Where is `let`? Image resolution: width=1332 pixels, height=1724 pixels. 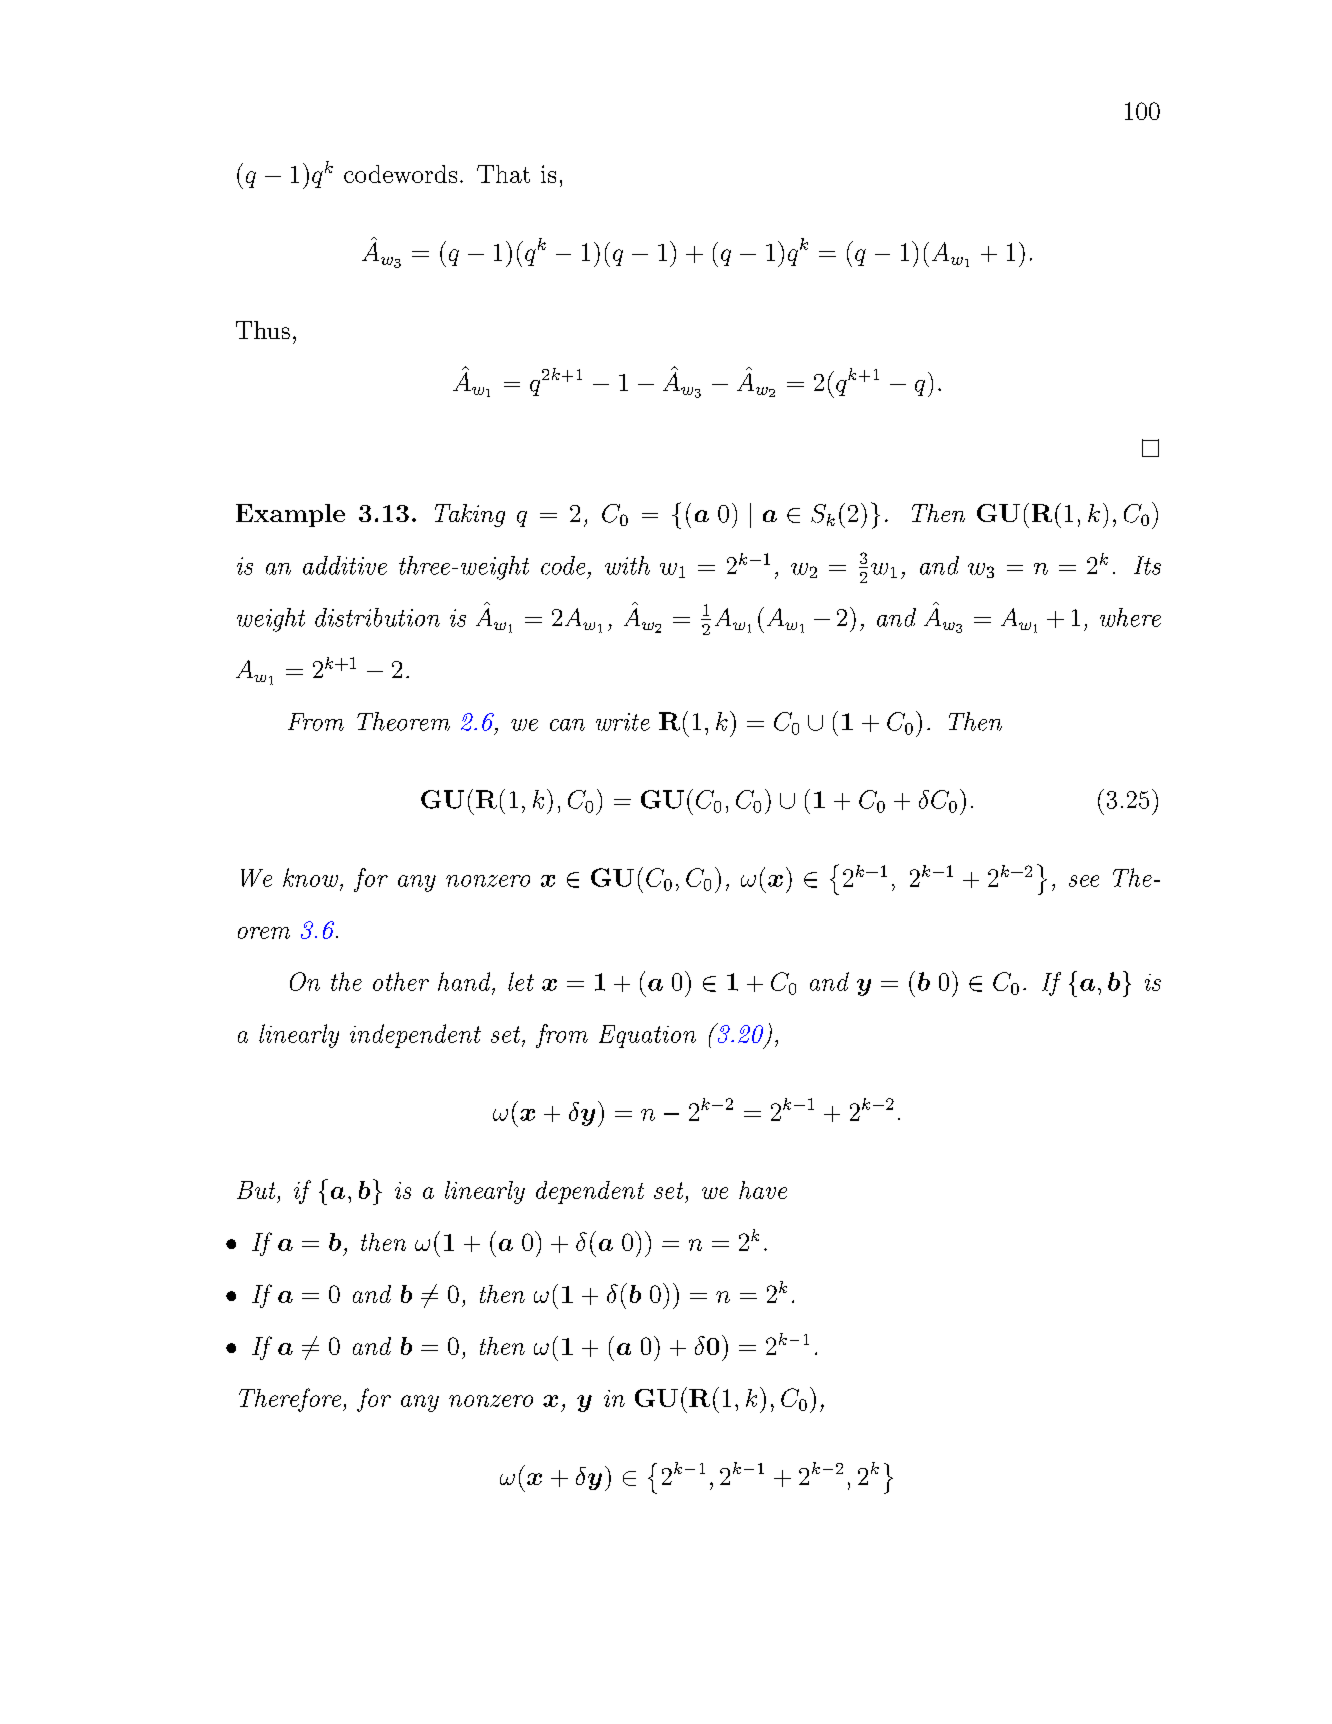 let is located at coordinates (521, 981).
